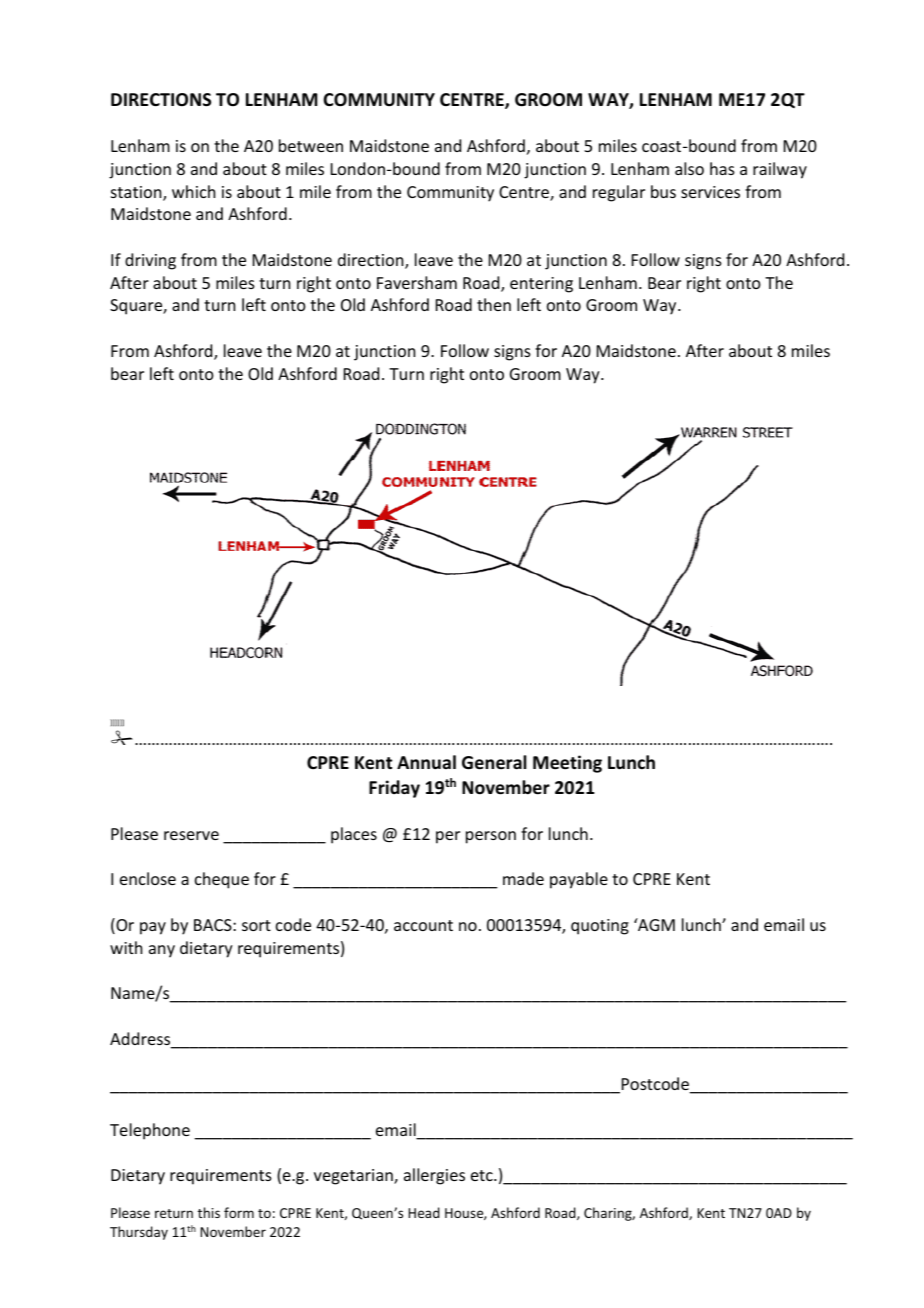 The width and height of the screenshot is (924, 1308). Describe the element at coordinates (150, 261) in the screenshot. I see `driving` at that location.
